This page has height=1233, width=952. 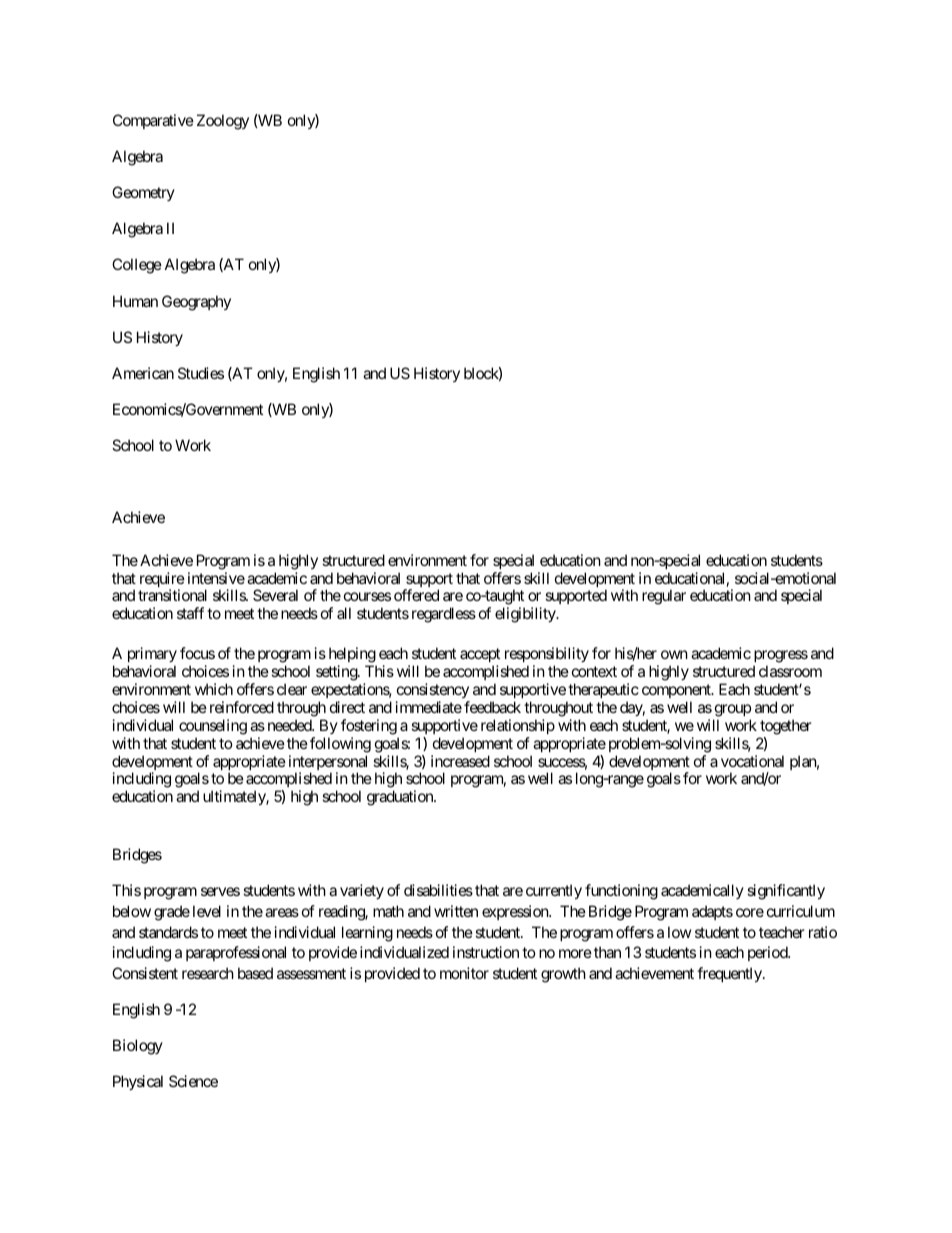 What do you see at coordinates (193, 1081) in the page?
I see `Science` at bounding box center [193, 1081].
